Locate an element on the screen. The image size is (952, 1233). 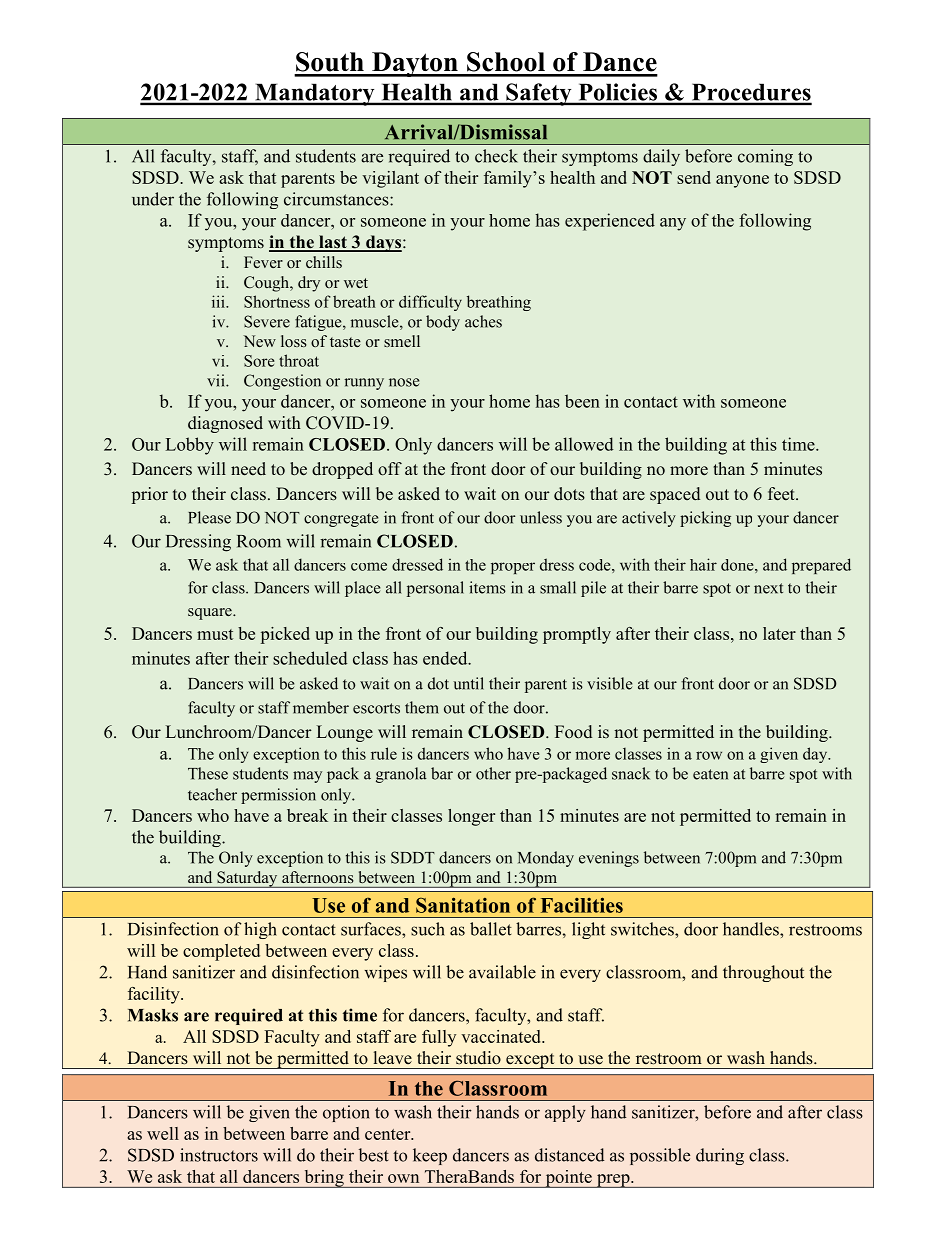
row is located at coordinates (709, 755).
